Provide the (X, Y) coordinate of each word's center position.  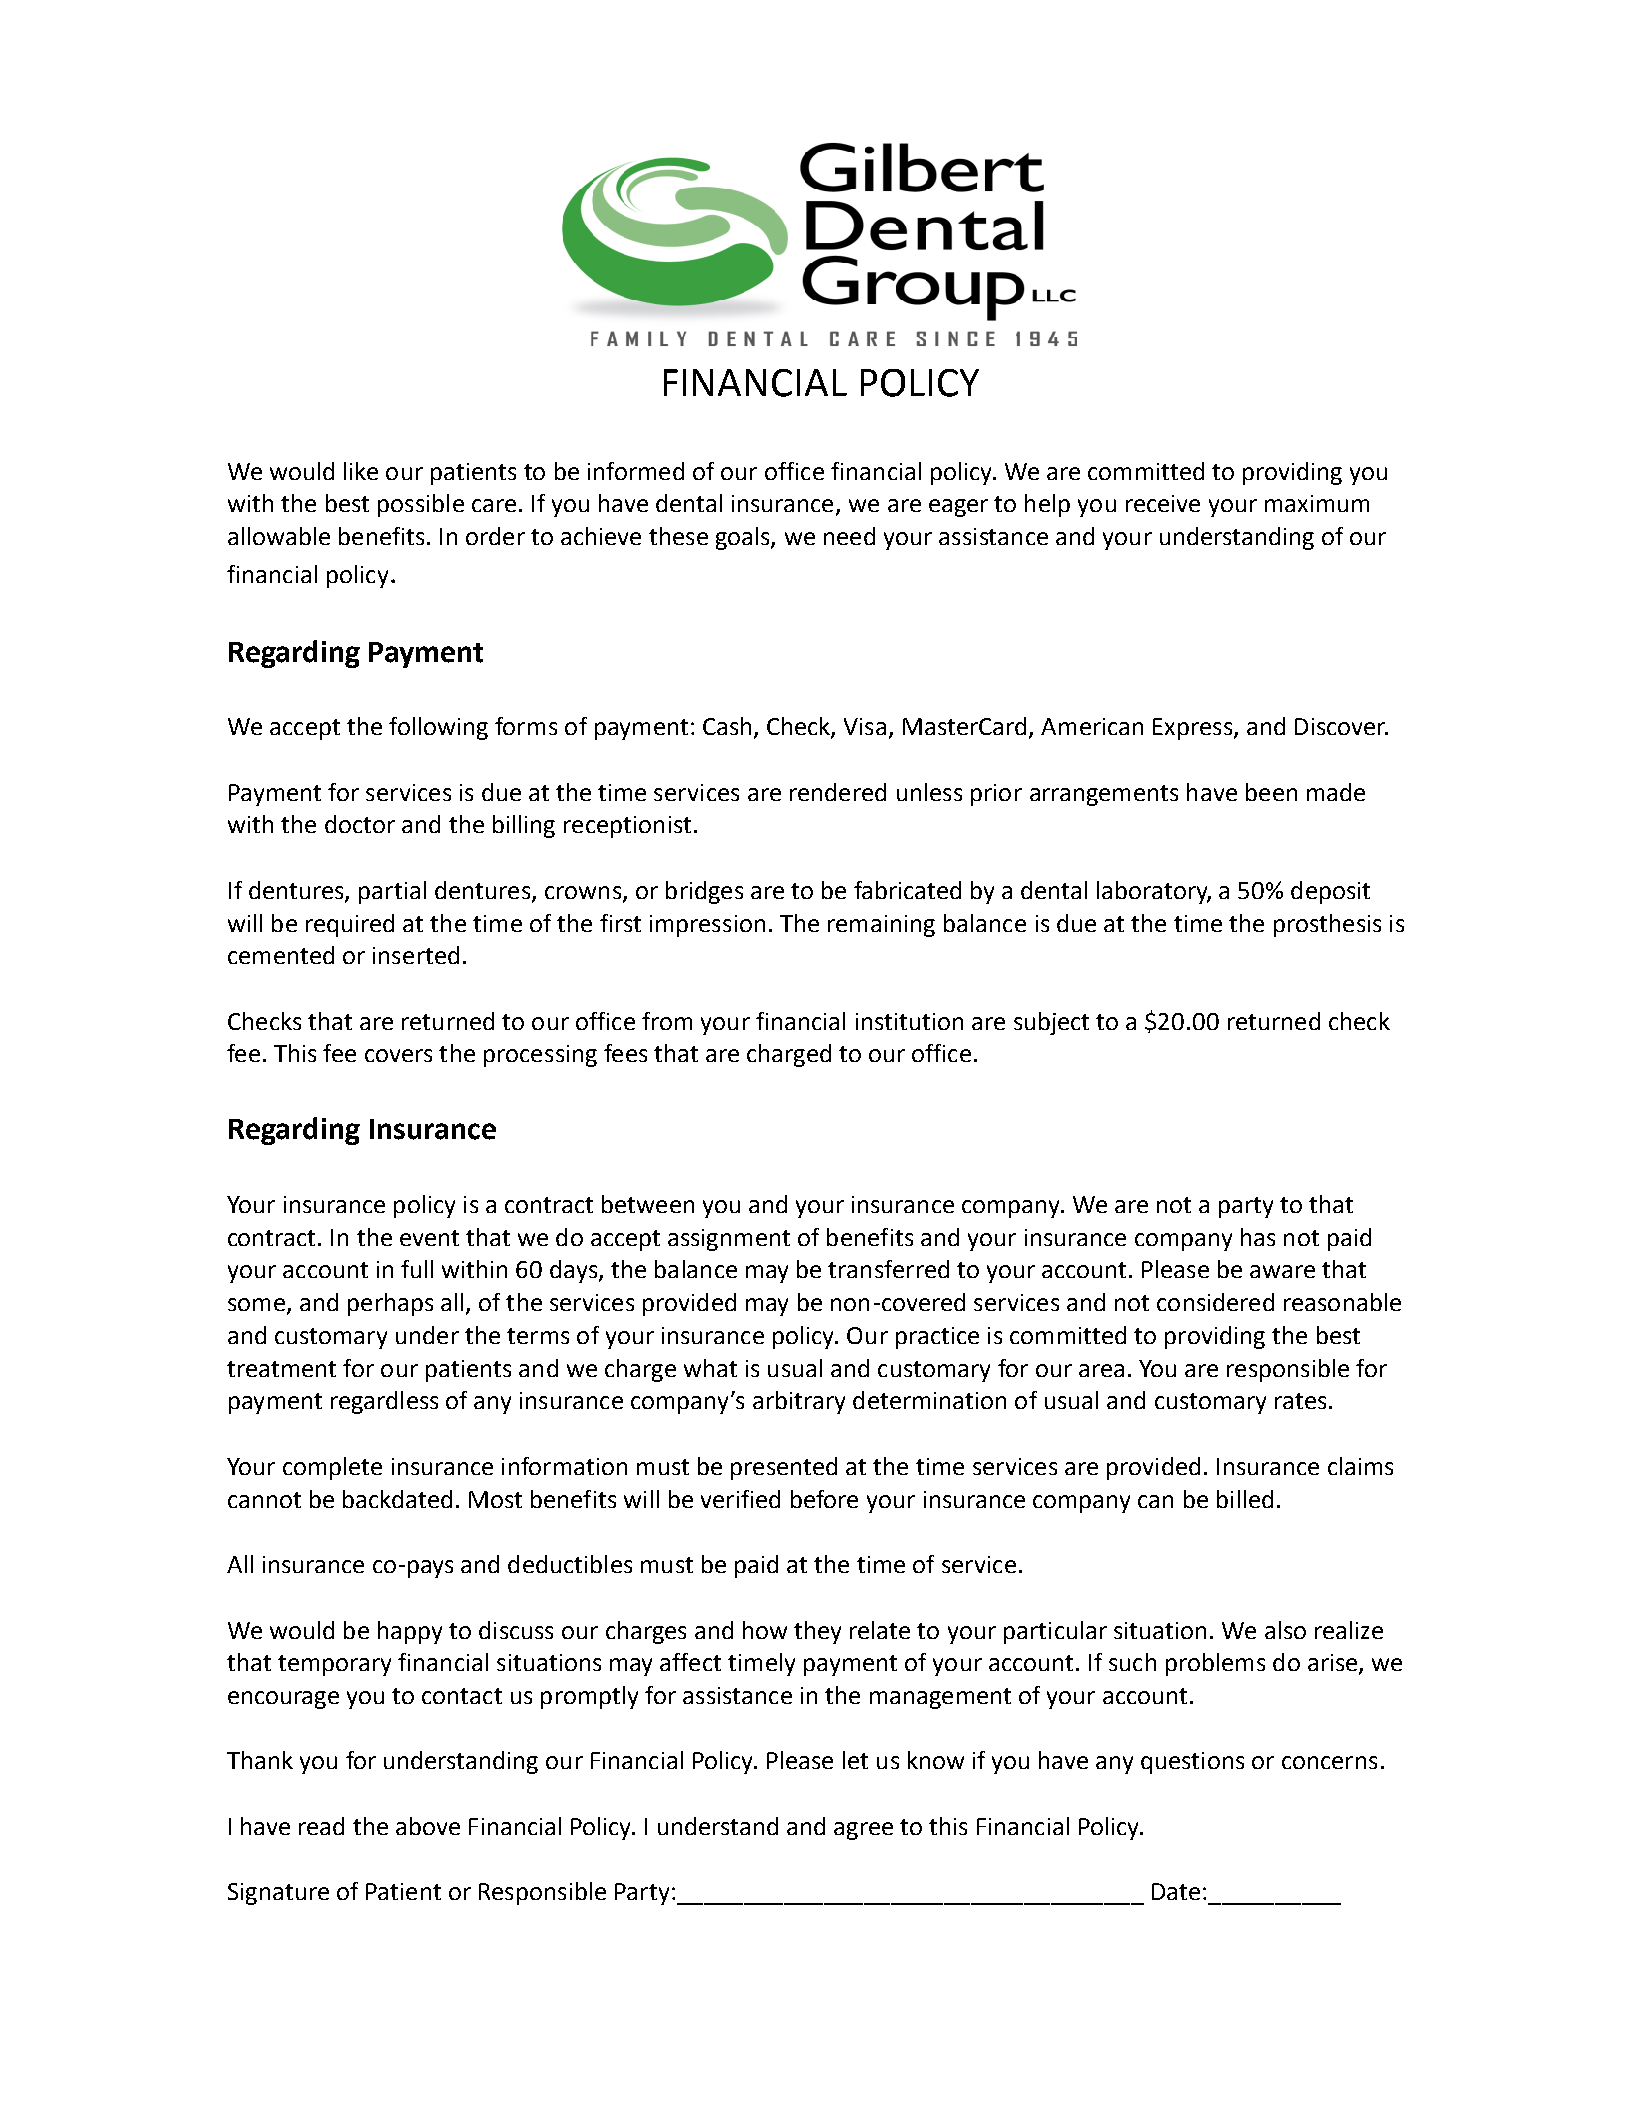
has (1258, 1237)
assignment (729, 1240)
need (849, 536)
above (428, 1826)
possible (421, 505)
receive (1163, 503)
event (429, 1238)
